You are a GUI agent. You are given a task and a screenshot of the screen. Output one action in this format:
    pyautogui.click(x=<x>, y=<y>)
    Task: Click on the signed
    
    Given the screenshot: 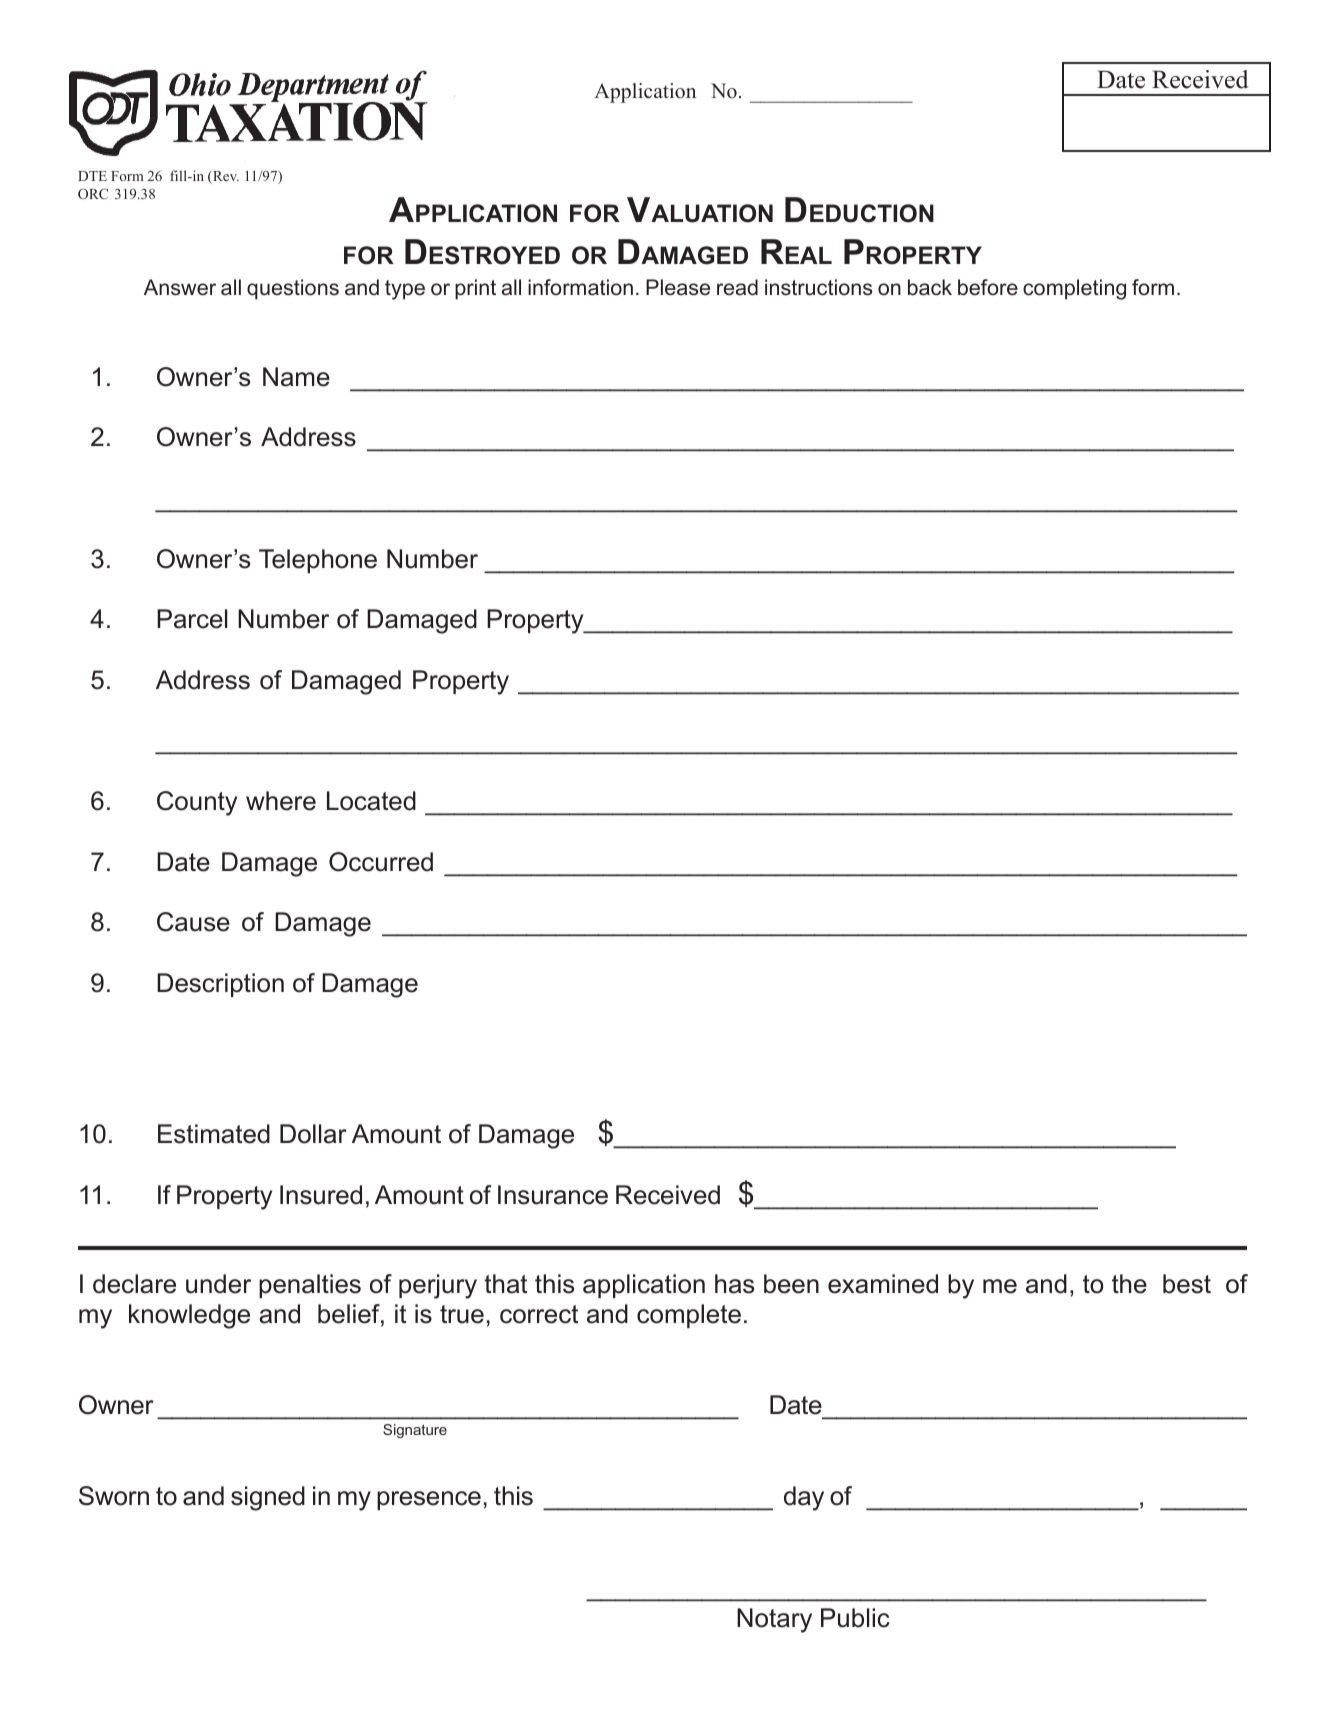 What is the action you would take?
    pyautogui.click(x=268, y=1498)
